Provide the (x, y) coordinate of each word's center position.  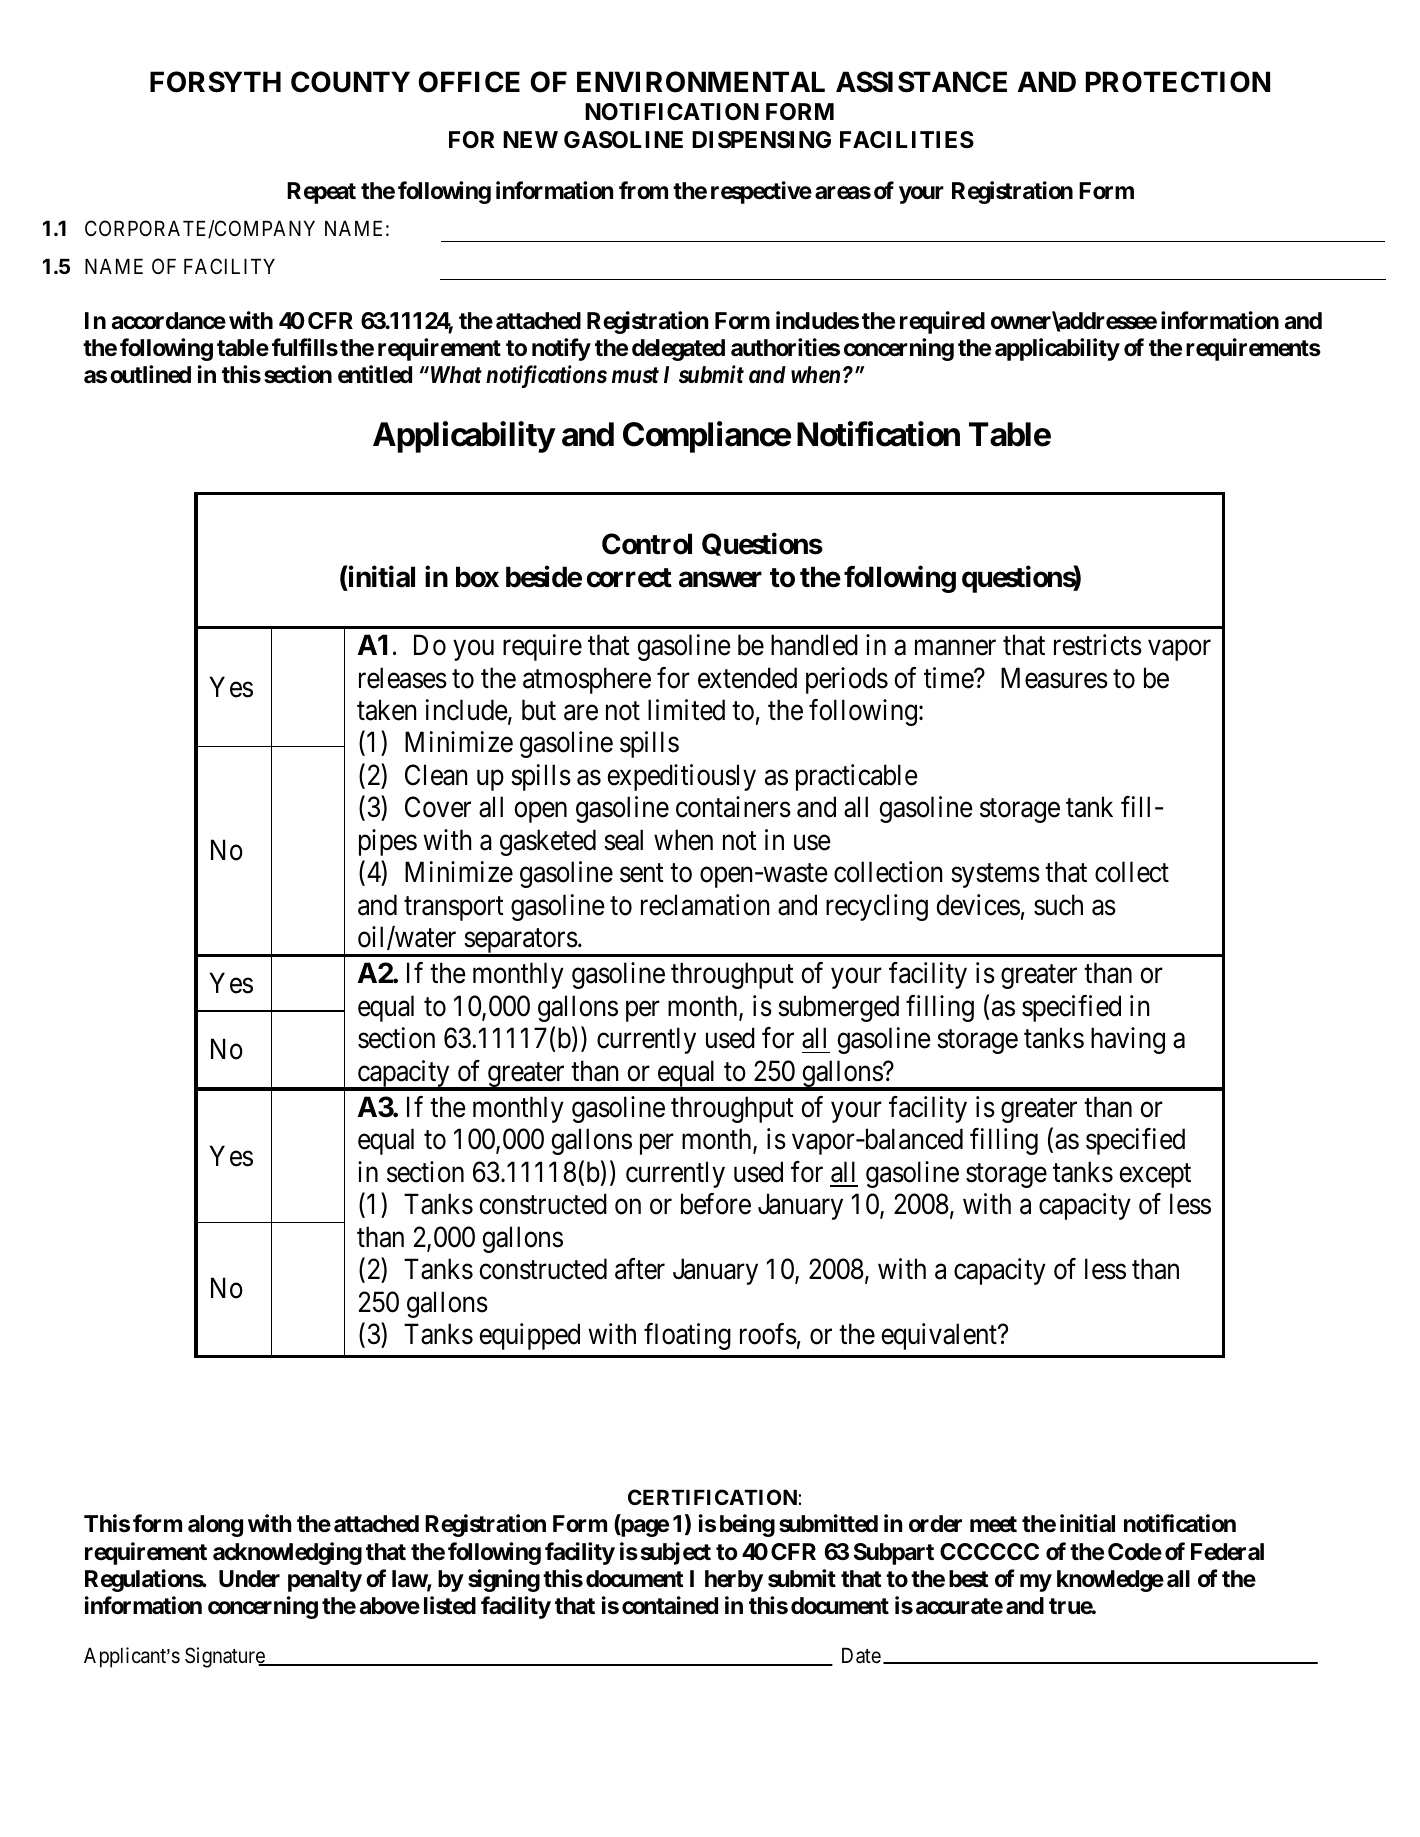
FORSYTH (215, 82)
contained (670, 1605)
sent (642, 873)
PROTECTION (1178, 82)
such (1058, 905)
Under (249, 1579)
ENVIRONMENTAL (701, 82)
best (969, 1579)
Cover (438, 807)
